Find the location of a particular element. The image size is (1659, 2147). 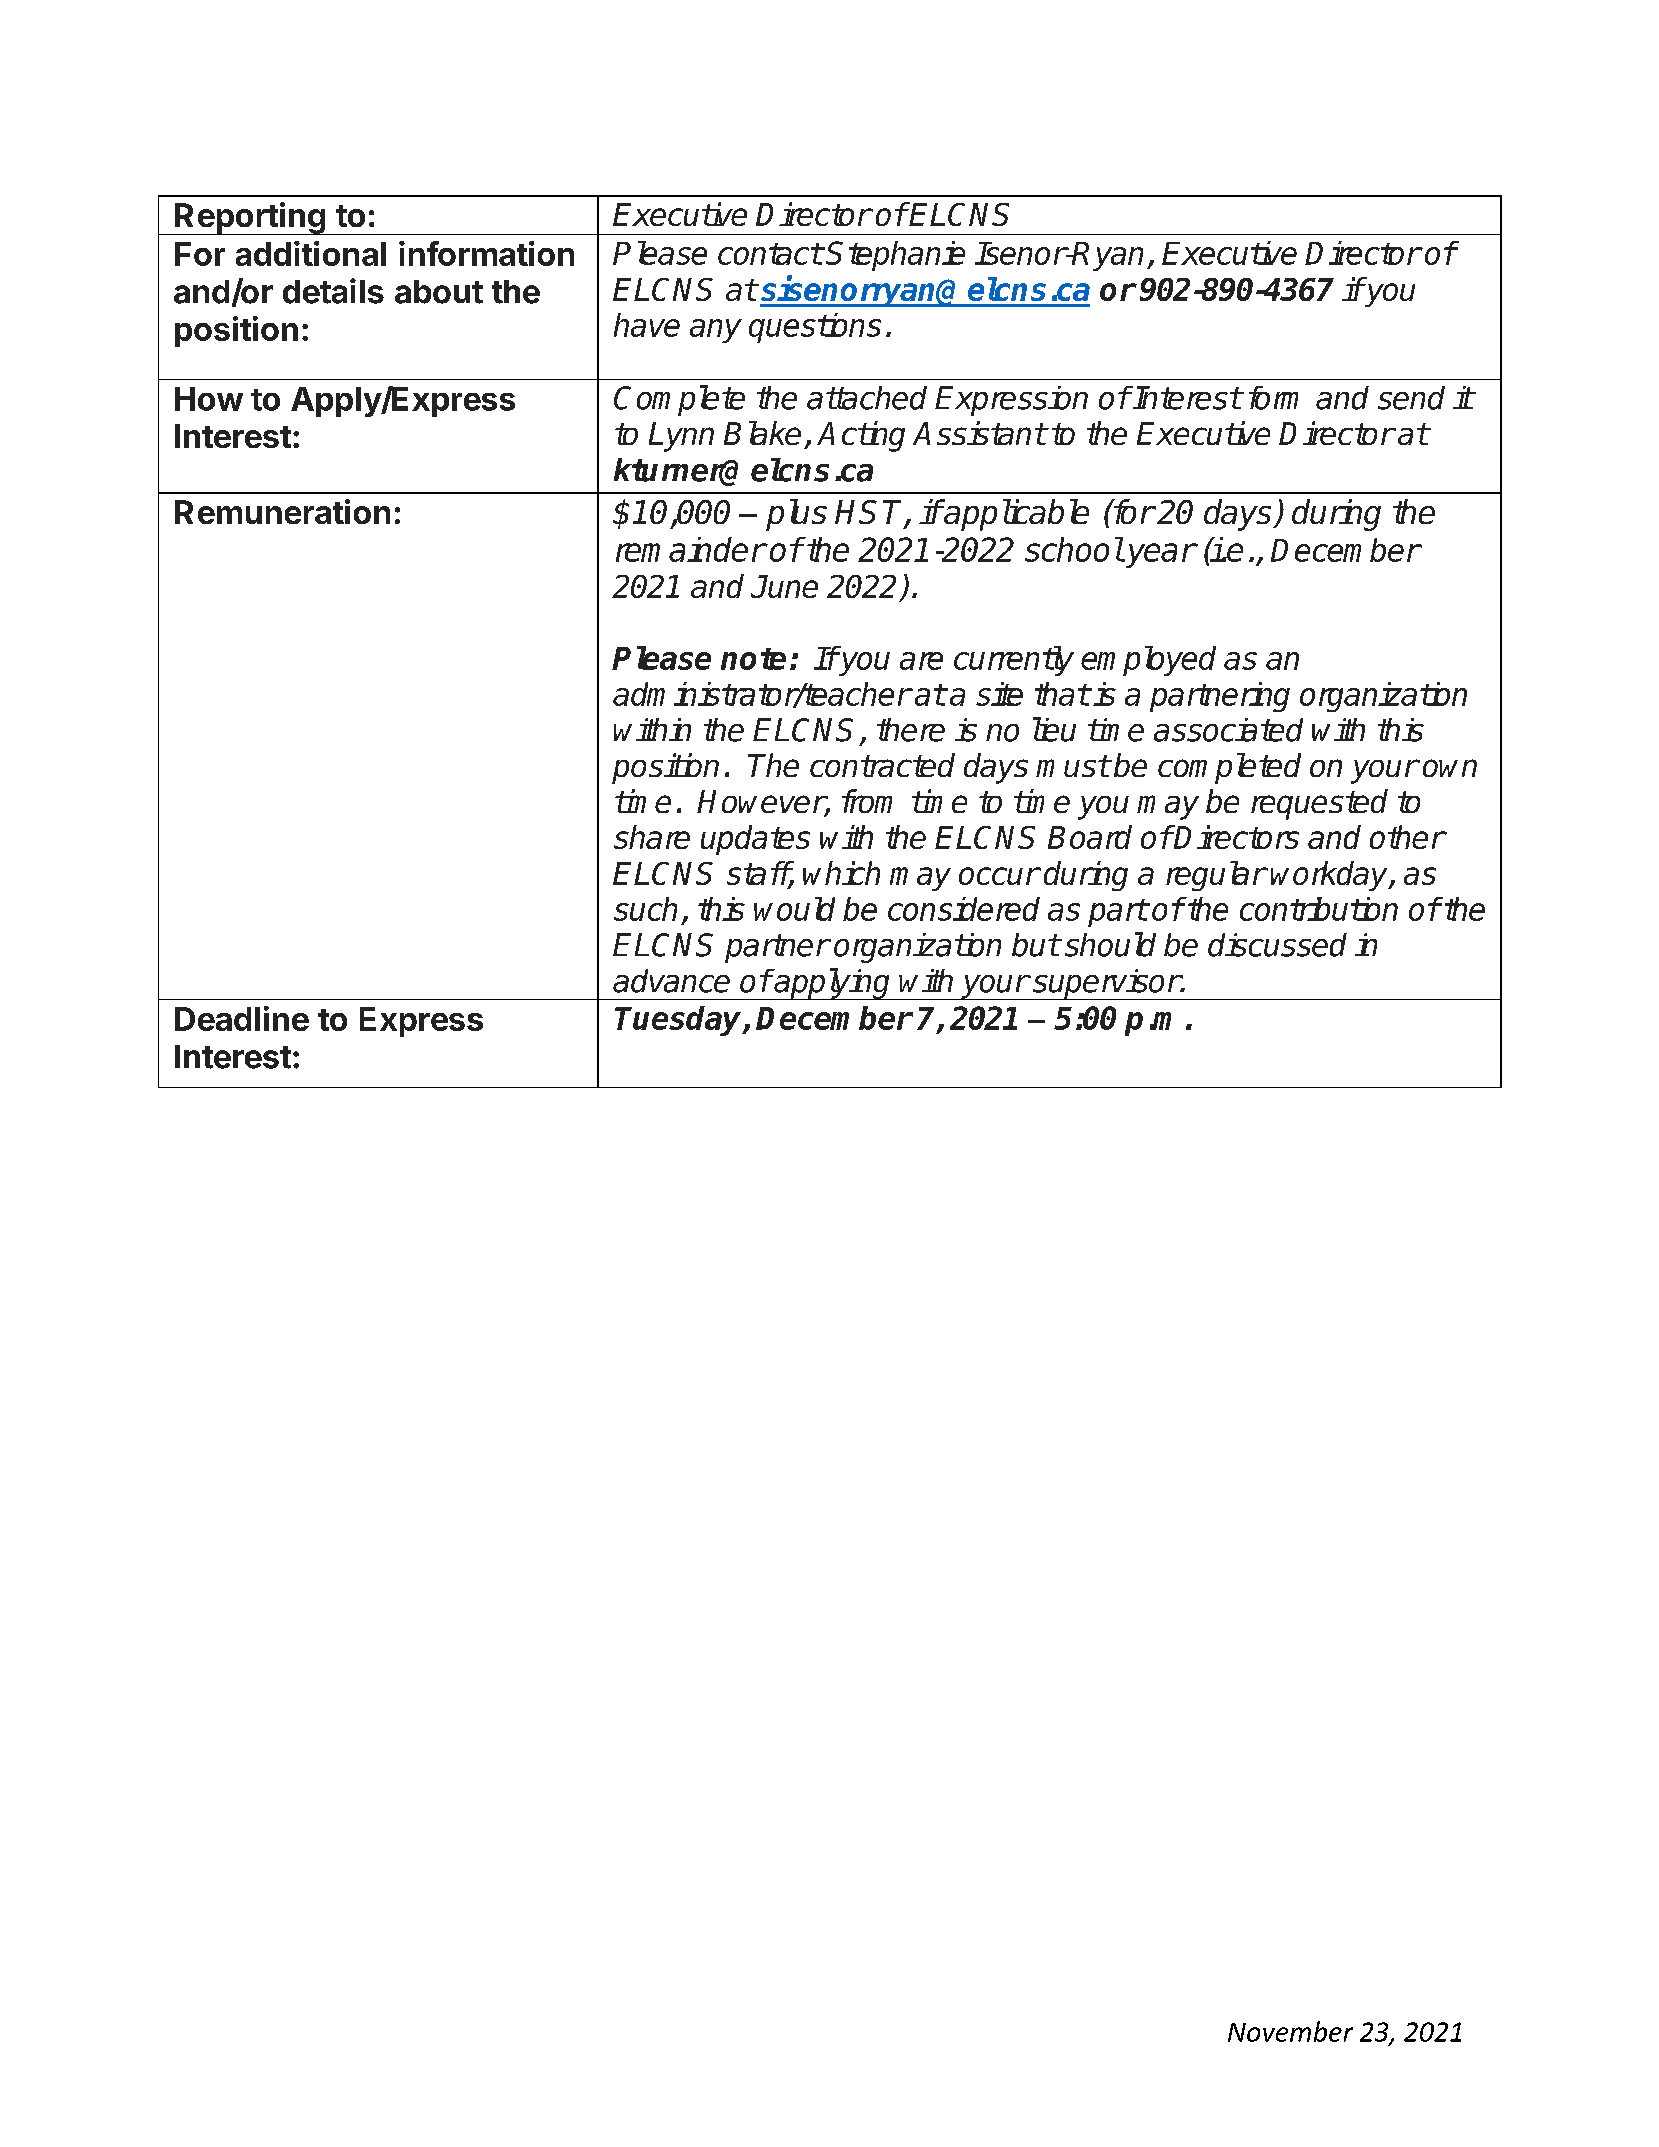

Remuneration is located at coordinates (282, 511).
